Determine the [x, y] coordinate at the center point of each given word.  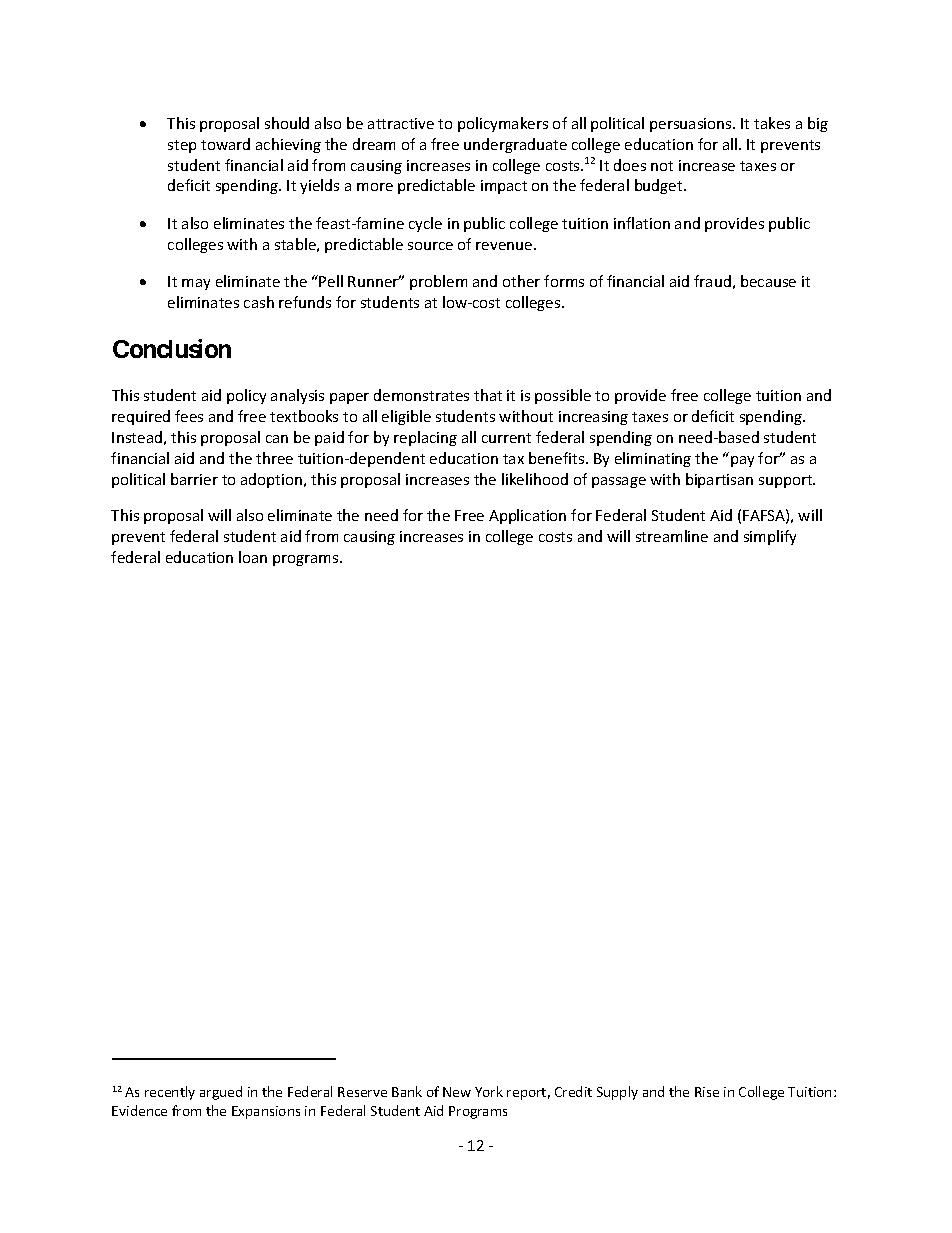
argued [221, 1093]
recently [170, 1093]
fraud [712, 281]
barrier [194, 479]
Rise [707, 1092]
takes [772, 123]
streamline [672, 536]
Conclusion [172, 348]
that [488, 395]
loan [253, 557]
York [489, 1091]
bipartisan [719, 480]
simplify [770, 537]
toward [225, 144]
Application [527, 516]
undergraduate [515, 145]
